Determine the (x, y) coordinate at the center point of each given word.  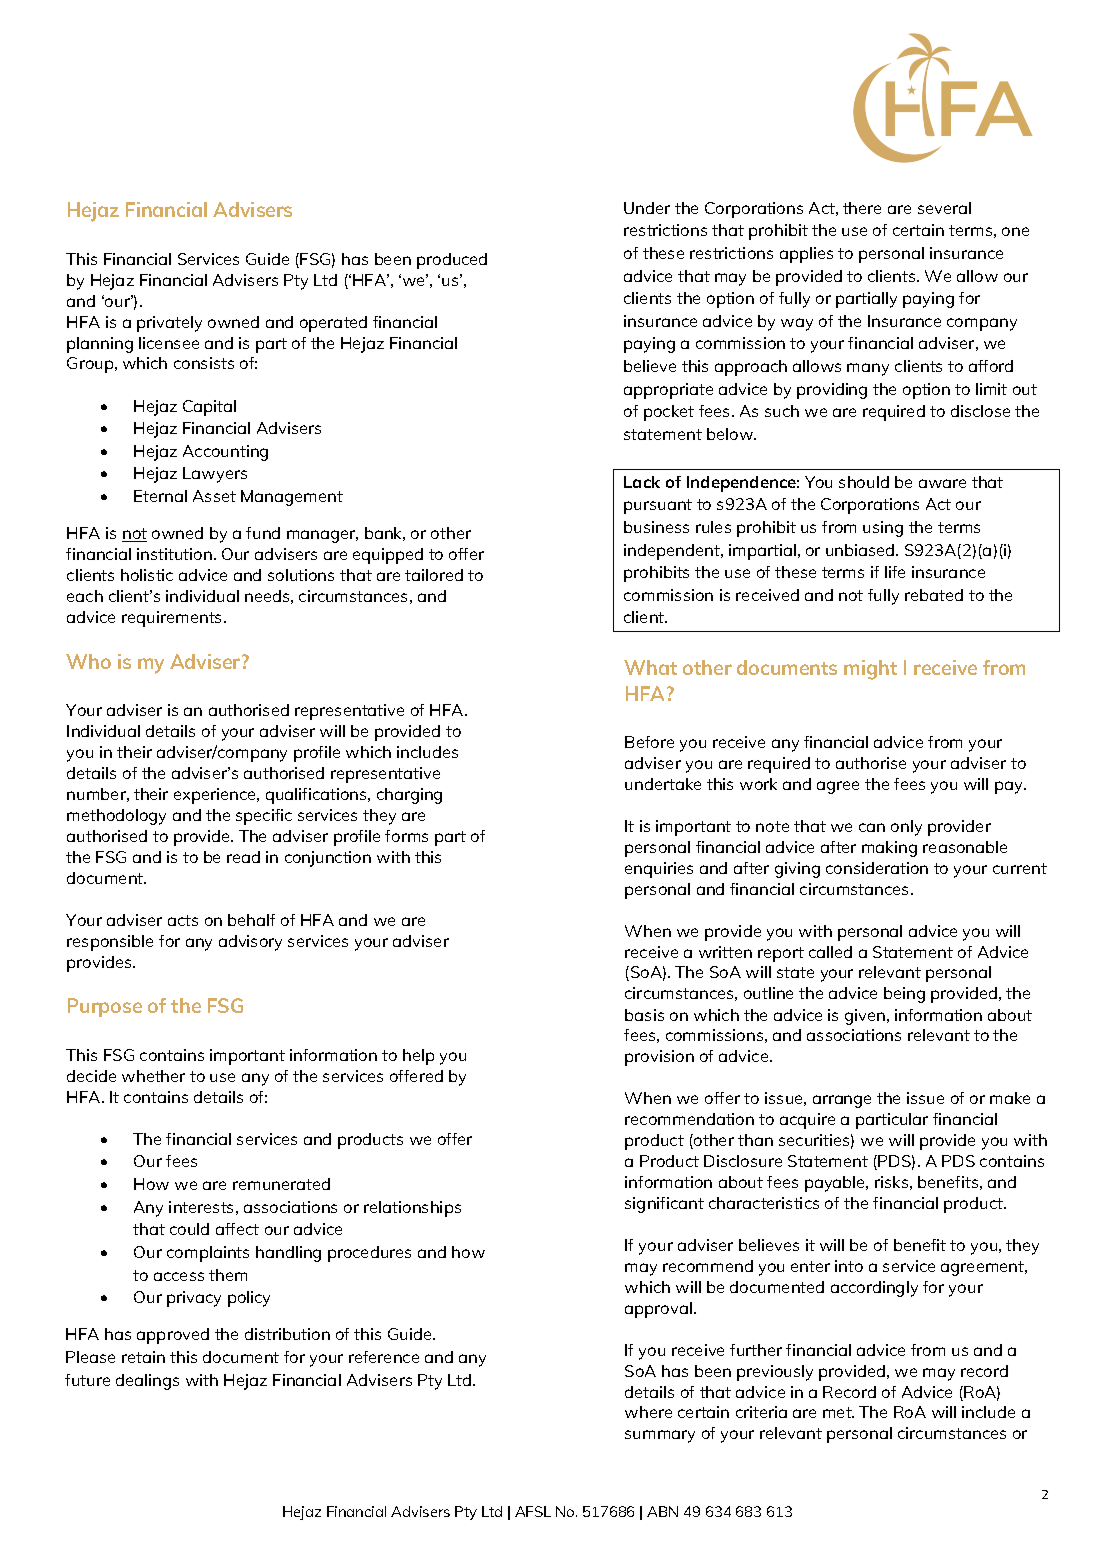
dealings (147, 1382)
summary (660, 1436)
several (944, 208)
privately (169, 324)
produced (452, 261)
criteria (761, 1412)
